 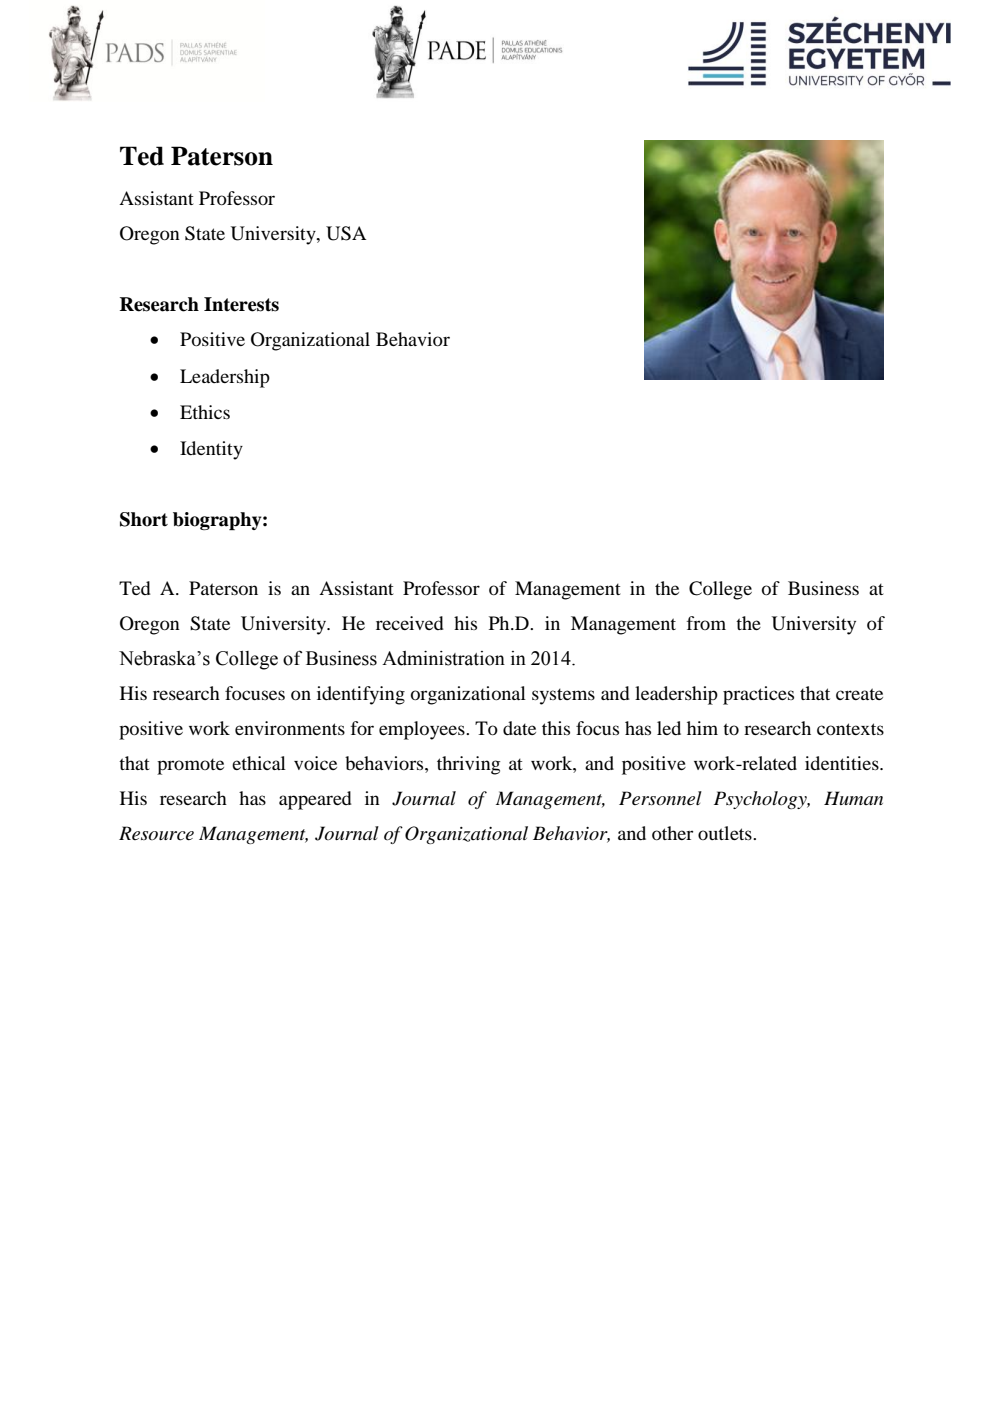 I want to click on thriving, so click(x=468, y=765).
